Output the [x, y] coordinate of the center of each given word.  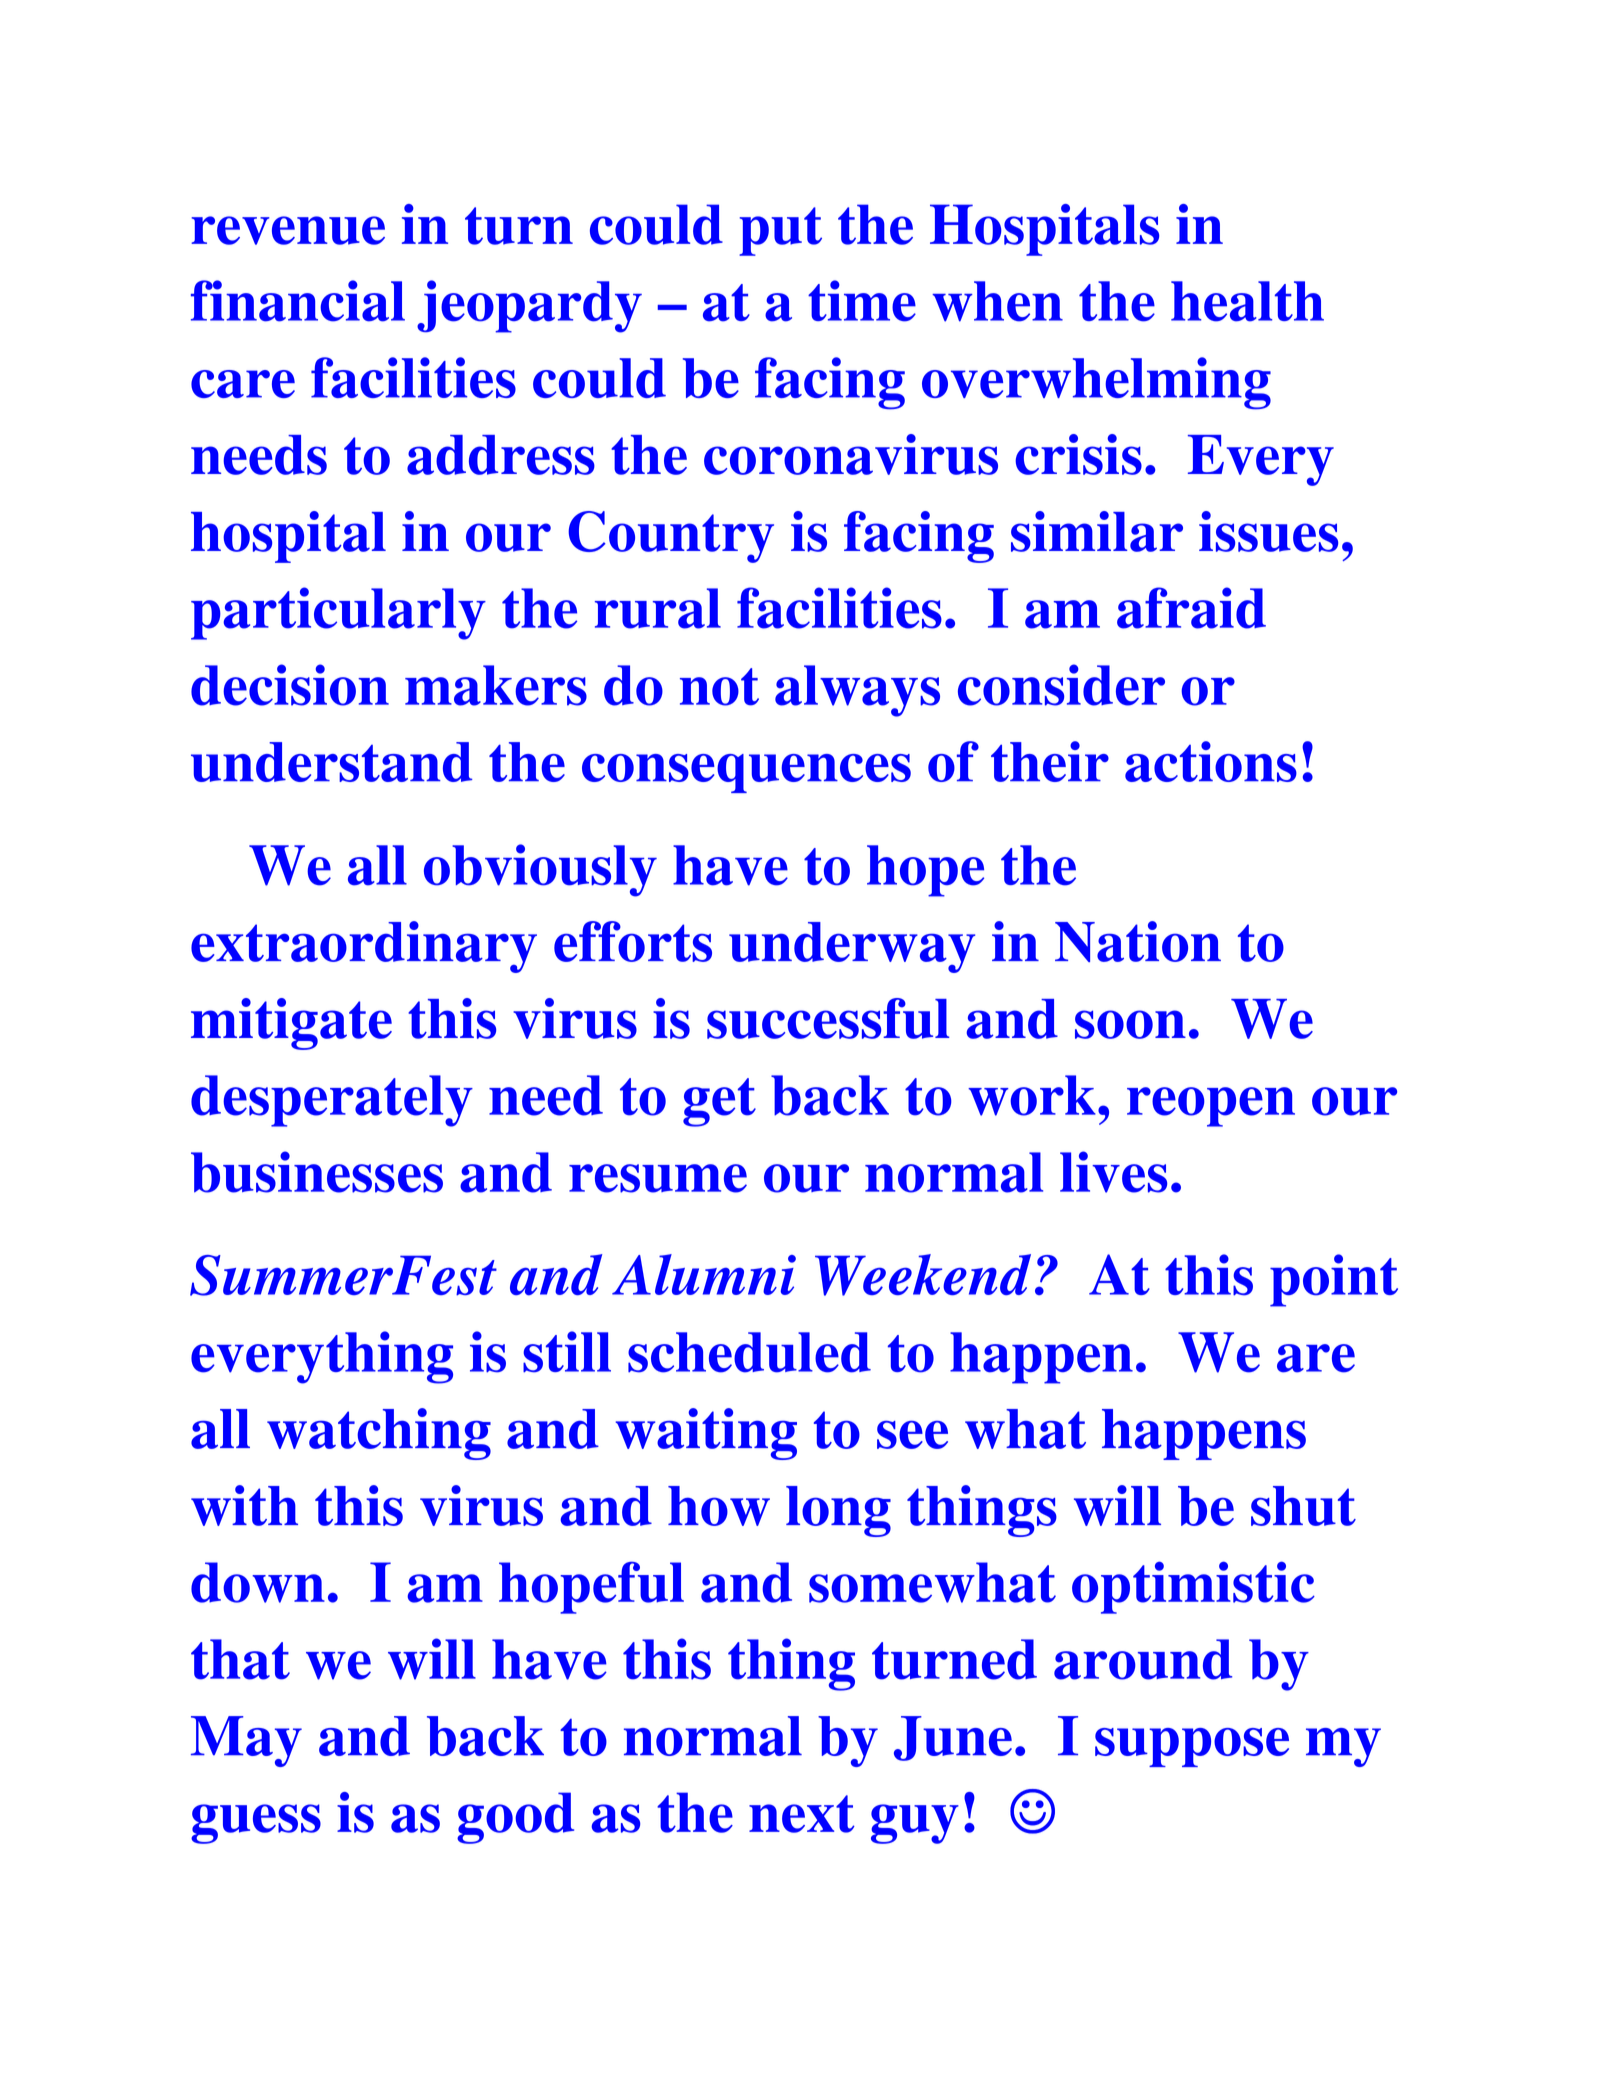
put [780, 231]
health [1247, 301]
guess [256, 1824]
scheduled [749, 1352]
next [802, 1814]
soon [1130, 1024]
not [719, 687]
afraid [1191, 608]
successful [828, 1018]
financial [298, 301]
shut [1303, 1506]
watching [379, 1434]
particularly [338, 613]
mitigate [291, 1024]
